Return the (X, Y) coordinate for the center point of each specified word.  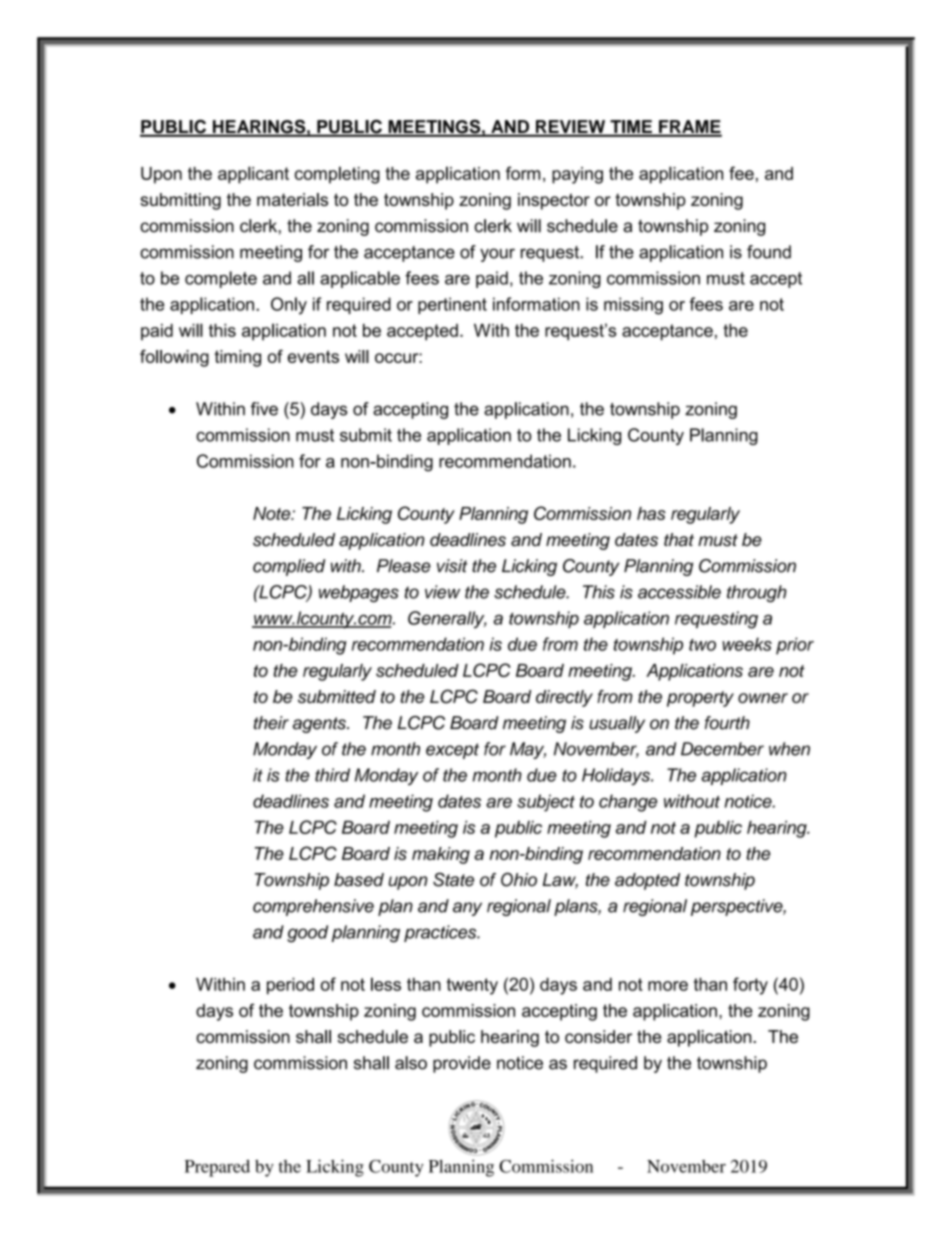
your (497, 255)
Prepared (217, 1168)
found (769, 252)
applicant (253, 175)
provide (462, 1064)
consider (598, 1036)
